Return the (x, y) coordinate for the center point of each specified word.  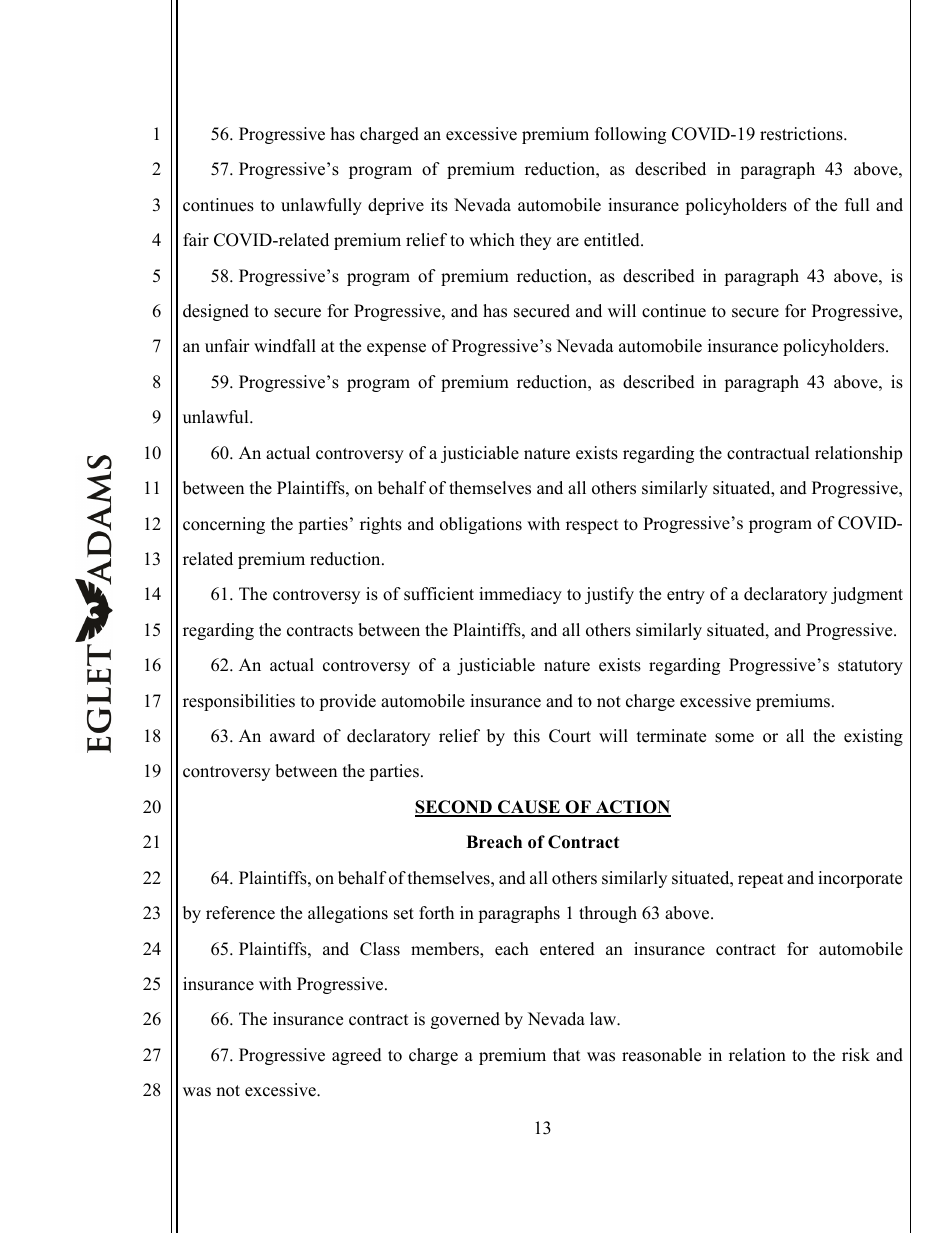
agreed (357, 1056)
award (292, 736)
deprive (396, 206)
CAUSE (529, 808)
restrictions (802, 134)
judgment (867, 595)
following (630, 135)
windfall (285, 346)
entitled (613, 240)
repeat (761, 880)
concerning (224, 525)
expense (396, 349)
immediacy (520, 595)
